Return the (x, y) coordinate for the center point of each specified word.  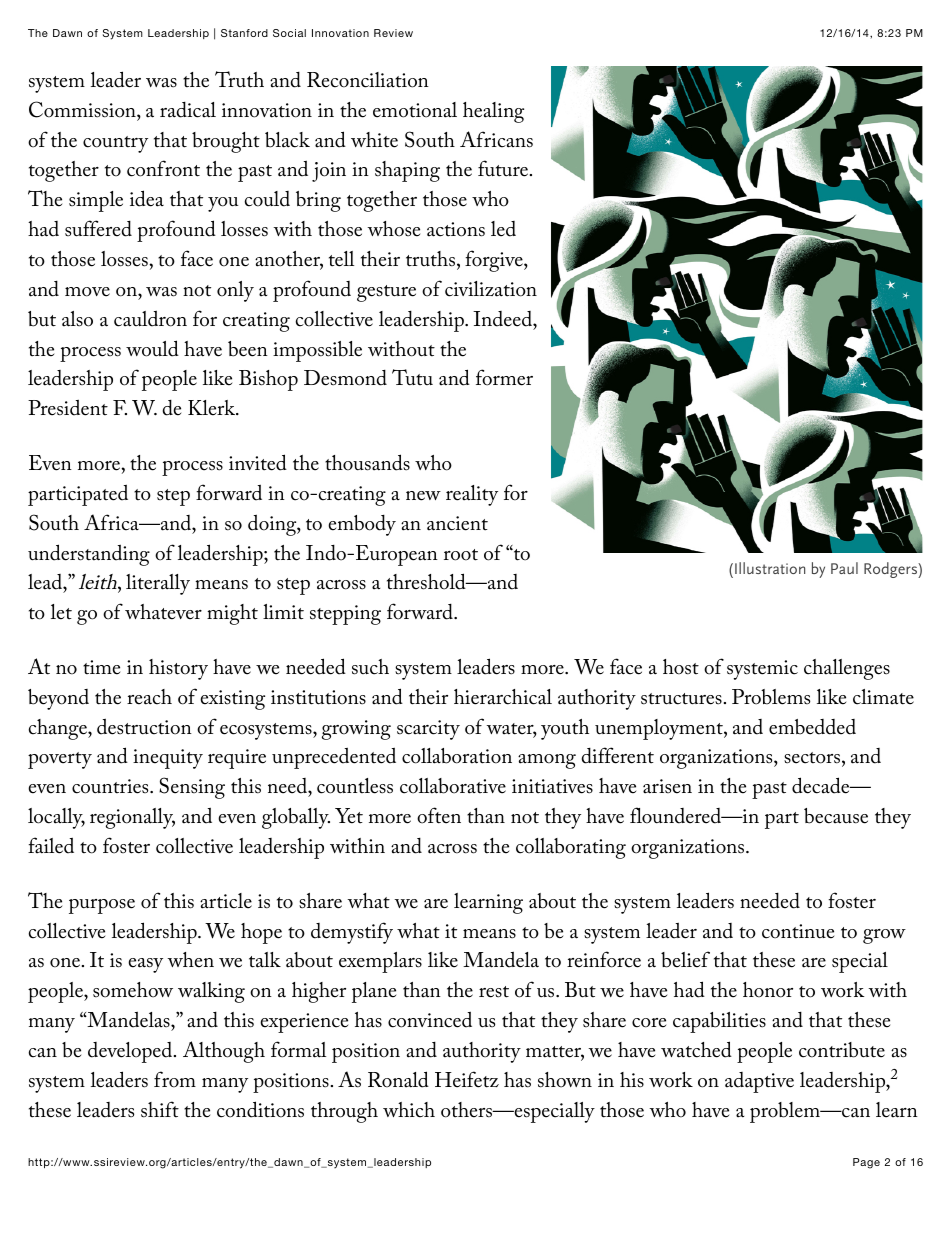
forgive (495, 261)
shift (160, 1109)
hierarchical (503, 697)
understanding (89, 555)
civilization (491, 289)
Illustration (770, 568)
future (504, 168)
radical (188, 110)
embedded (812, 727)
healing (493, 112)
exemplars (380, 962)
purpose (102, 906)
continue (798, 931)
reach (149, 697)
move (87, 292)
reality (472, 495)
